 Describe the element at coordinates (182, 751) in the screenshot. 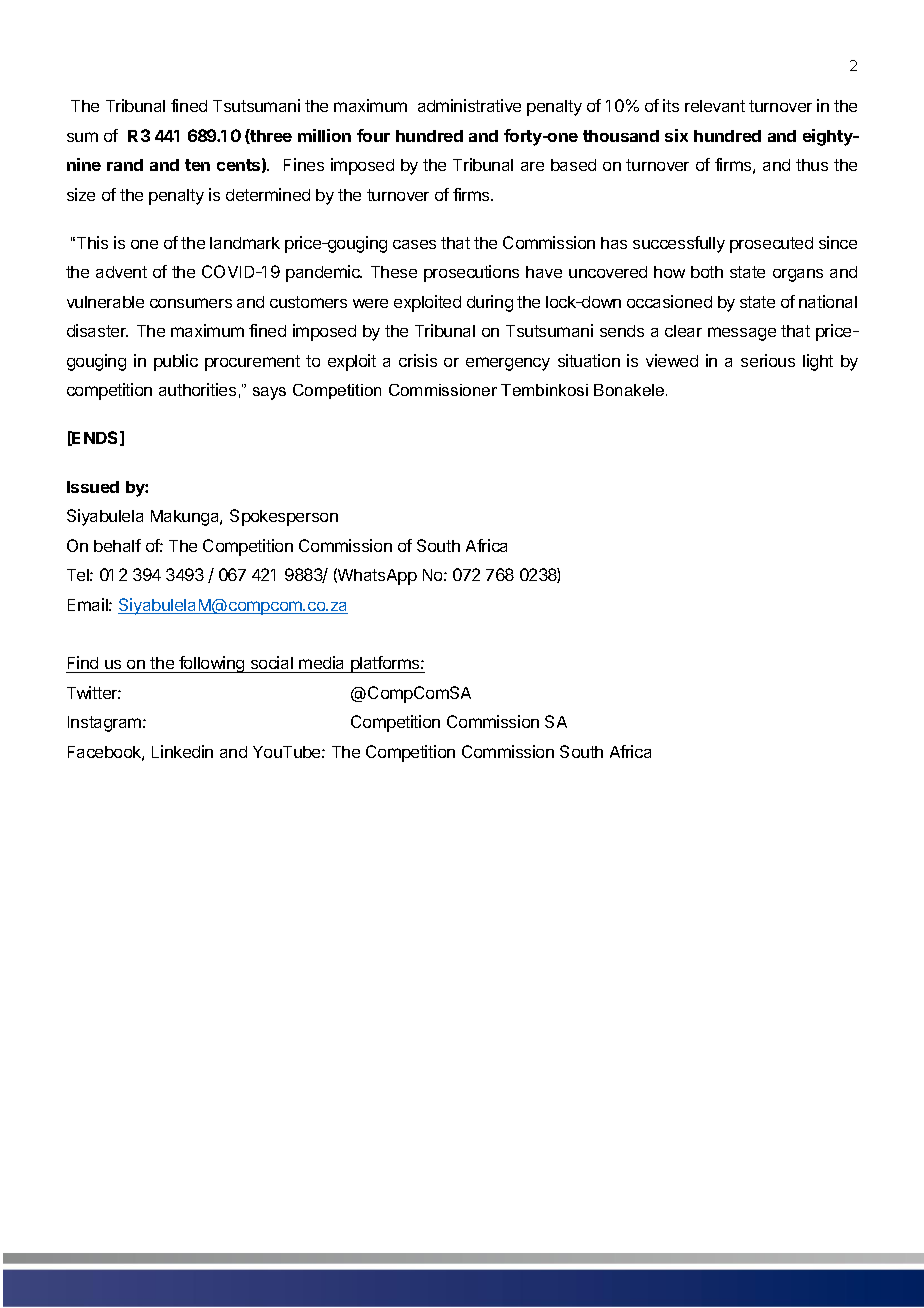

I see `Linkedin` at that location.
